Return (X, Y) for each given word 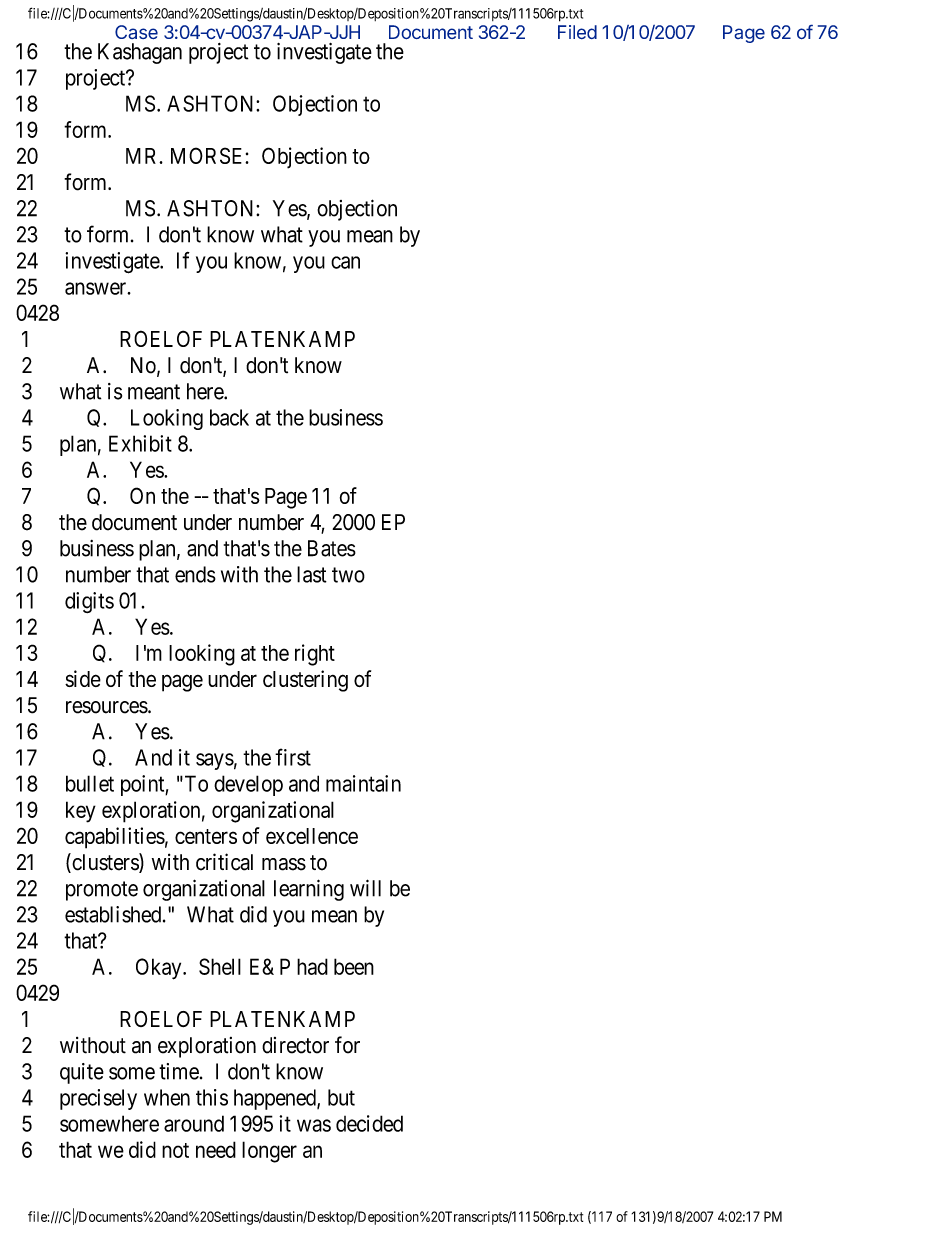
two (348, 575)
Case (136, 32)
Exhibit (140, 443)
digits (89, 602)
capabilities (115, 838)
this (212, 1097)
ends (195, 574)
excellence (312, 836)
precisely (98, 1099)
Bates (332, 548)
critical (224, 862)
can (345, 262)
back (229, 417)
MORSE (208, 155)
